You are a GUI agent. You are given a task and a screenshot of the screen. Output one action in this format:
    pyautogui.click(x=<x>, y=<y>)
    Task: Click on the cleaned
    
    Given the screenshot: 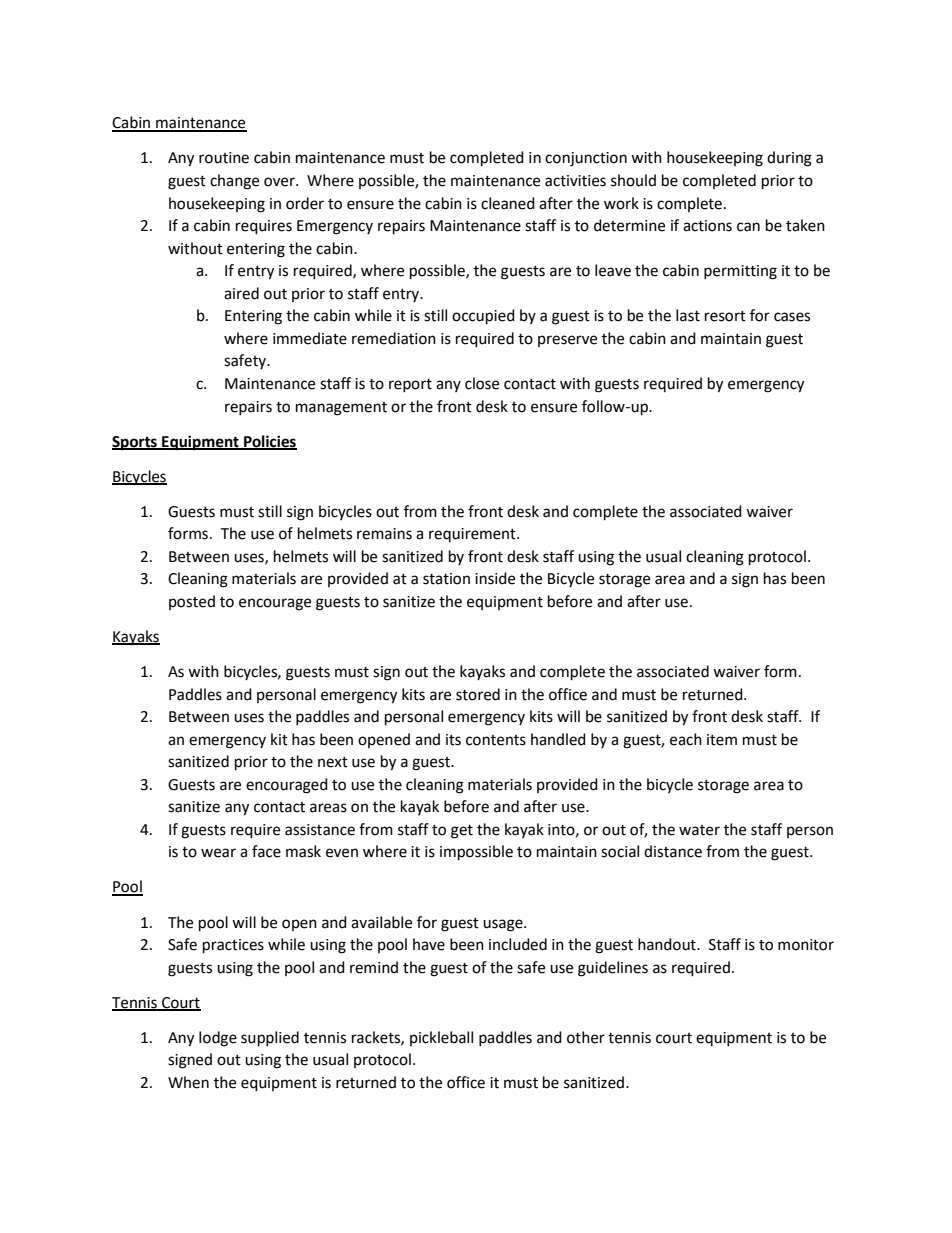 What is the action you would take?
    pyautogui.click(x=508, y=203)
